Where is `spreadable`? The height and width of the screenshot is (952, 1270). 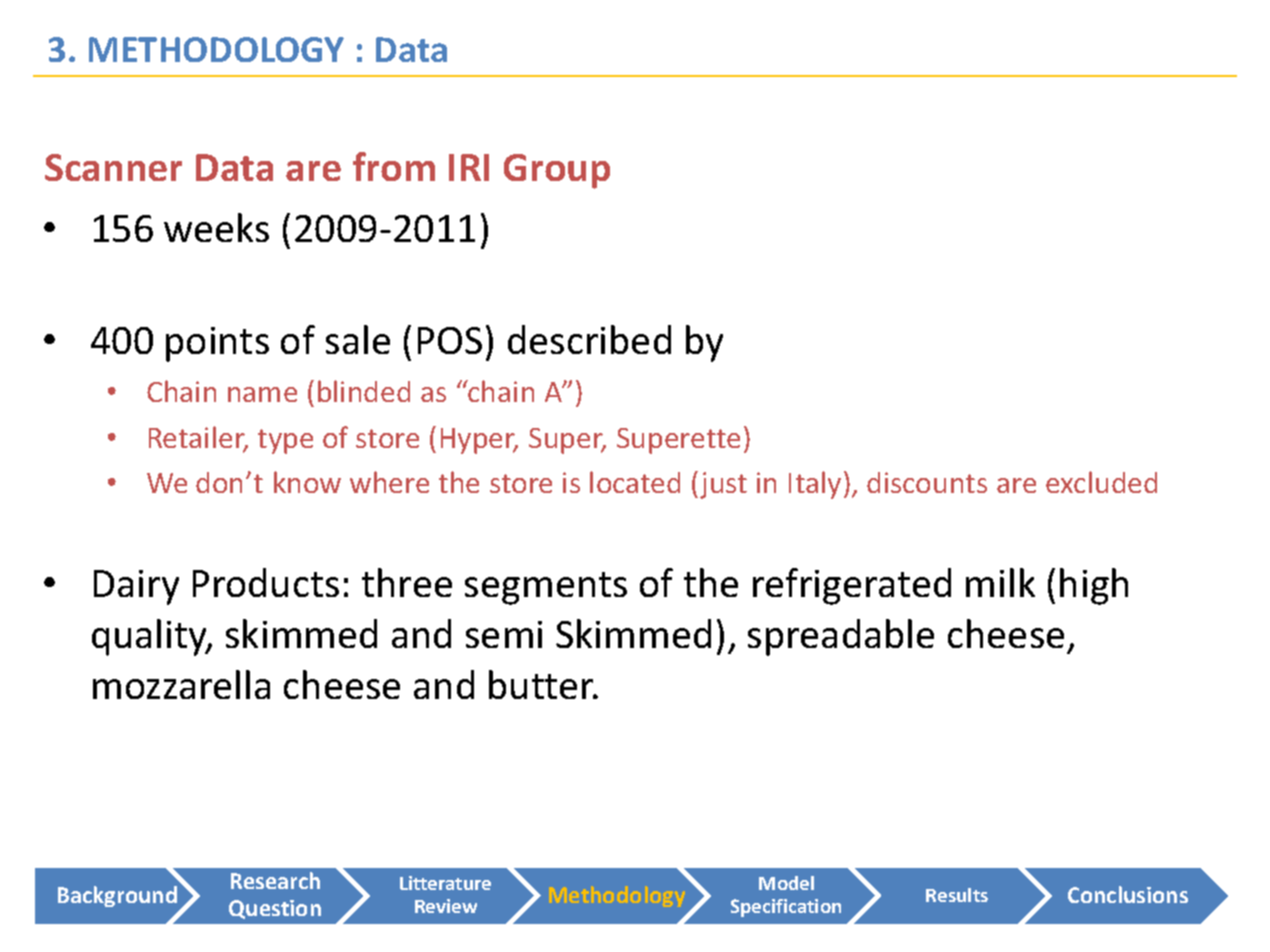 spreadable is located at coordinates (841, 637).
